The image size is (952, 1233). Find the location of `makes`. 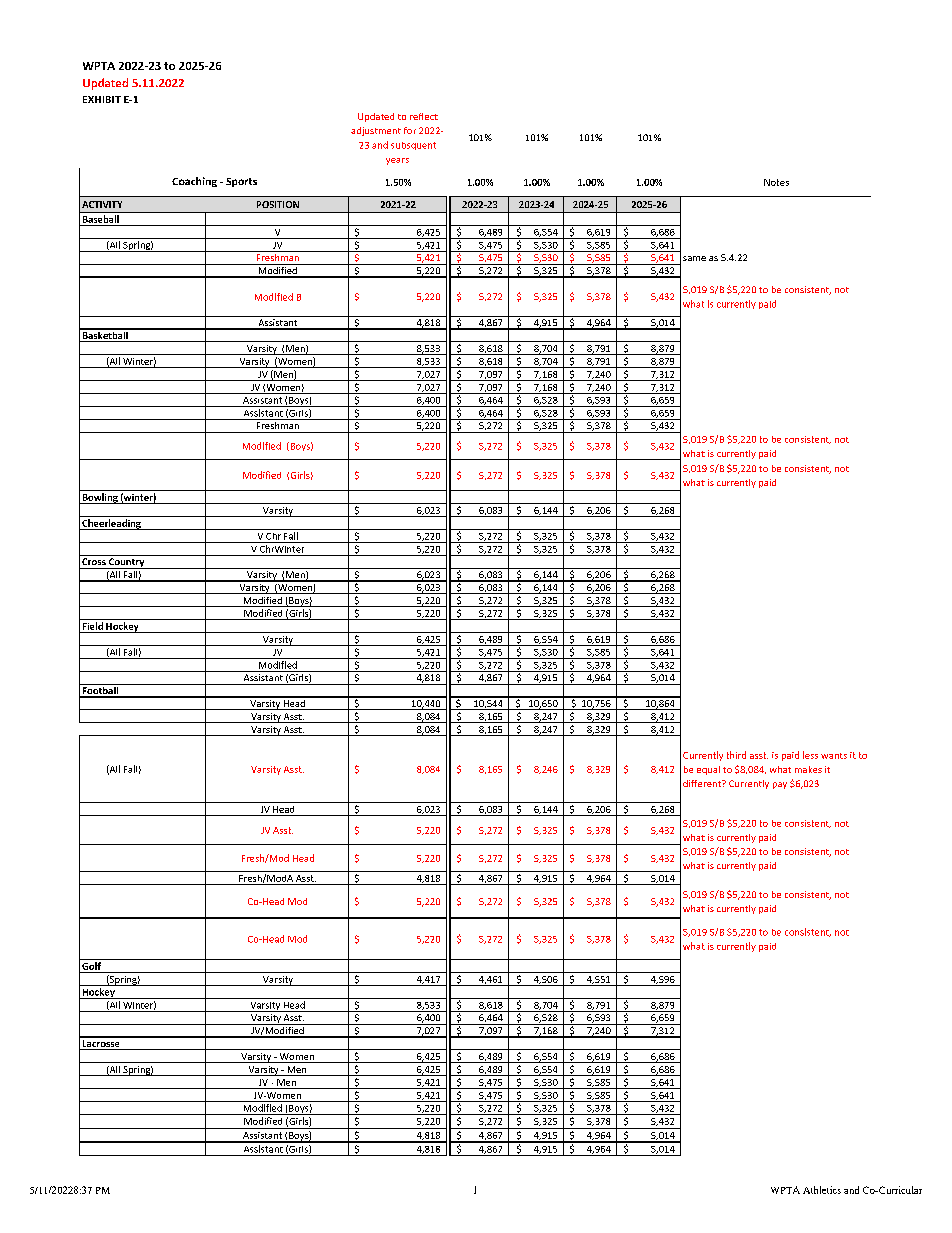

makes is located at coordinates (808, 769).
